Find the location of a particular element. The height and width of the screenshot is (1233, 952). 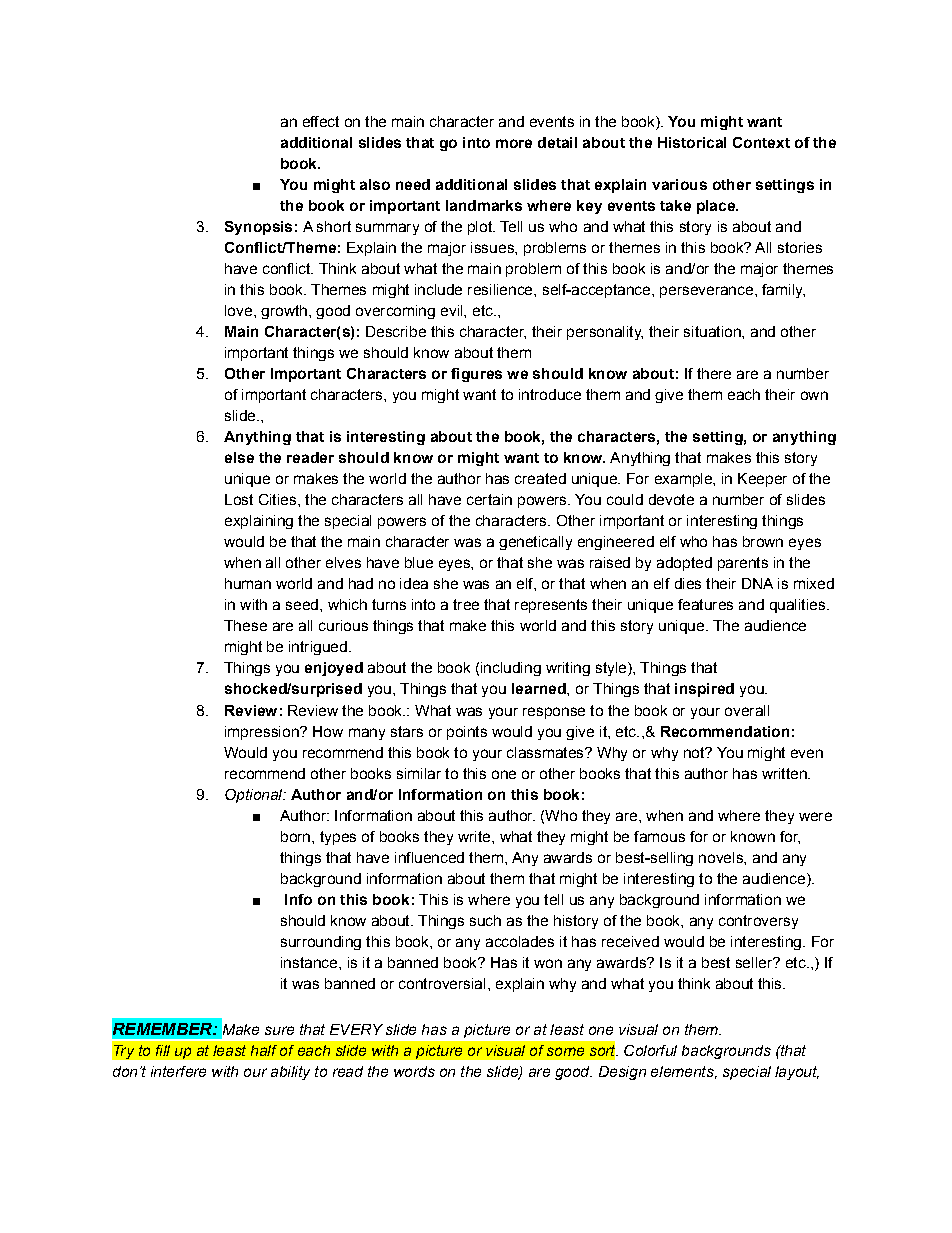

Keeper is located at coordinates (762, 480).
